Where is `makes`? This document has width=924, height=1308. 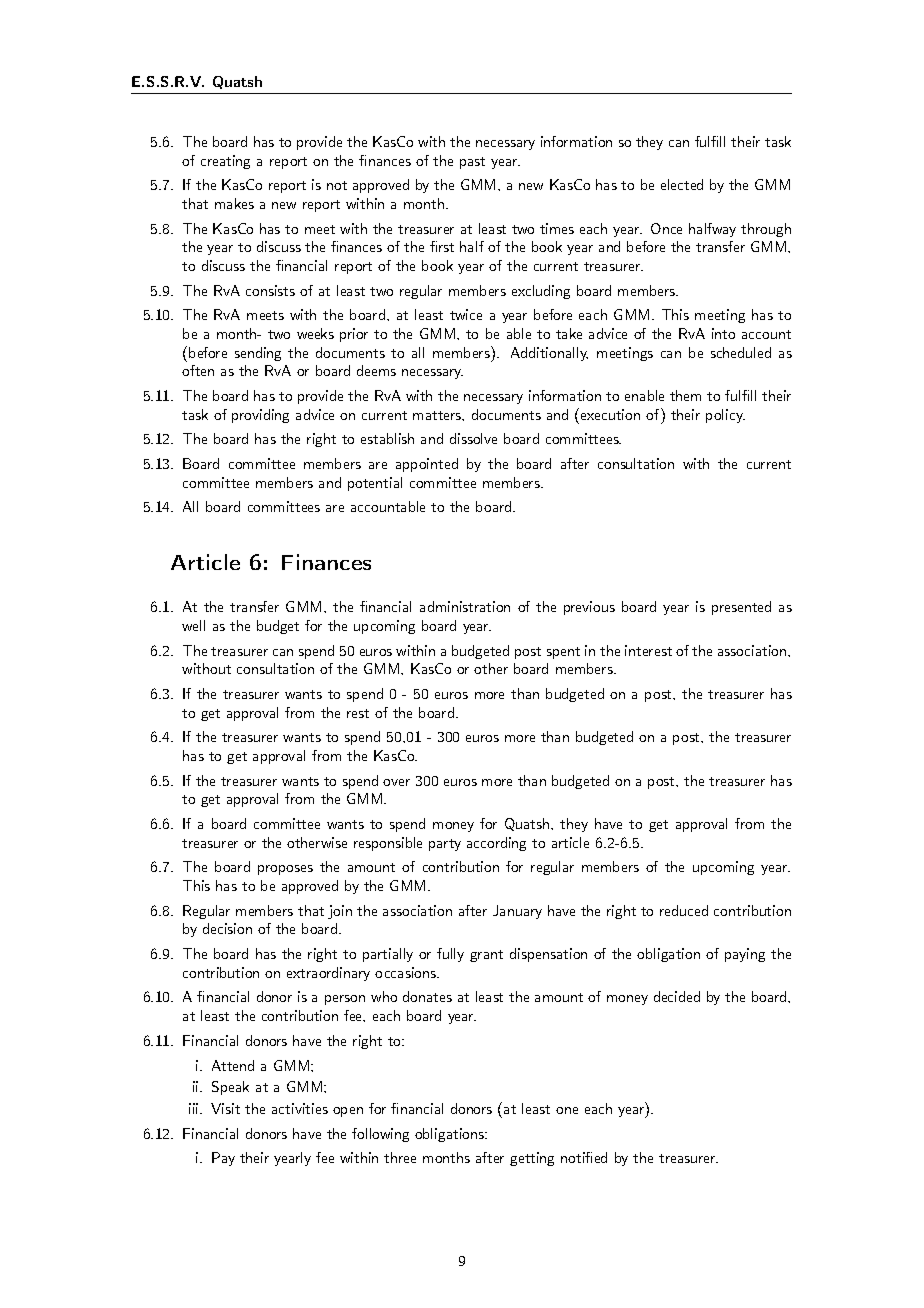
makes is located at coordinates (234, 203).
